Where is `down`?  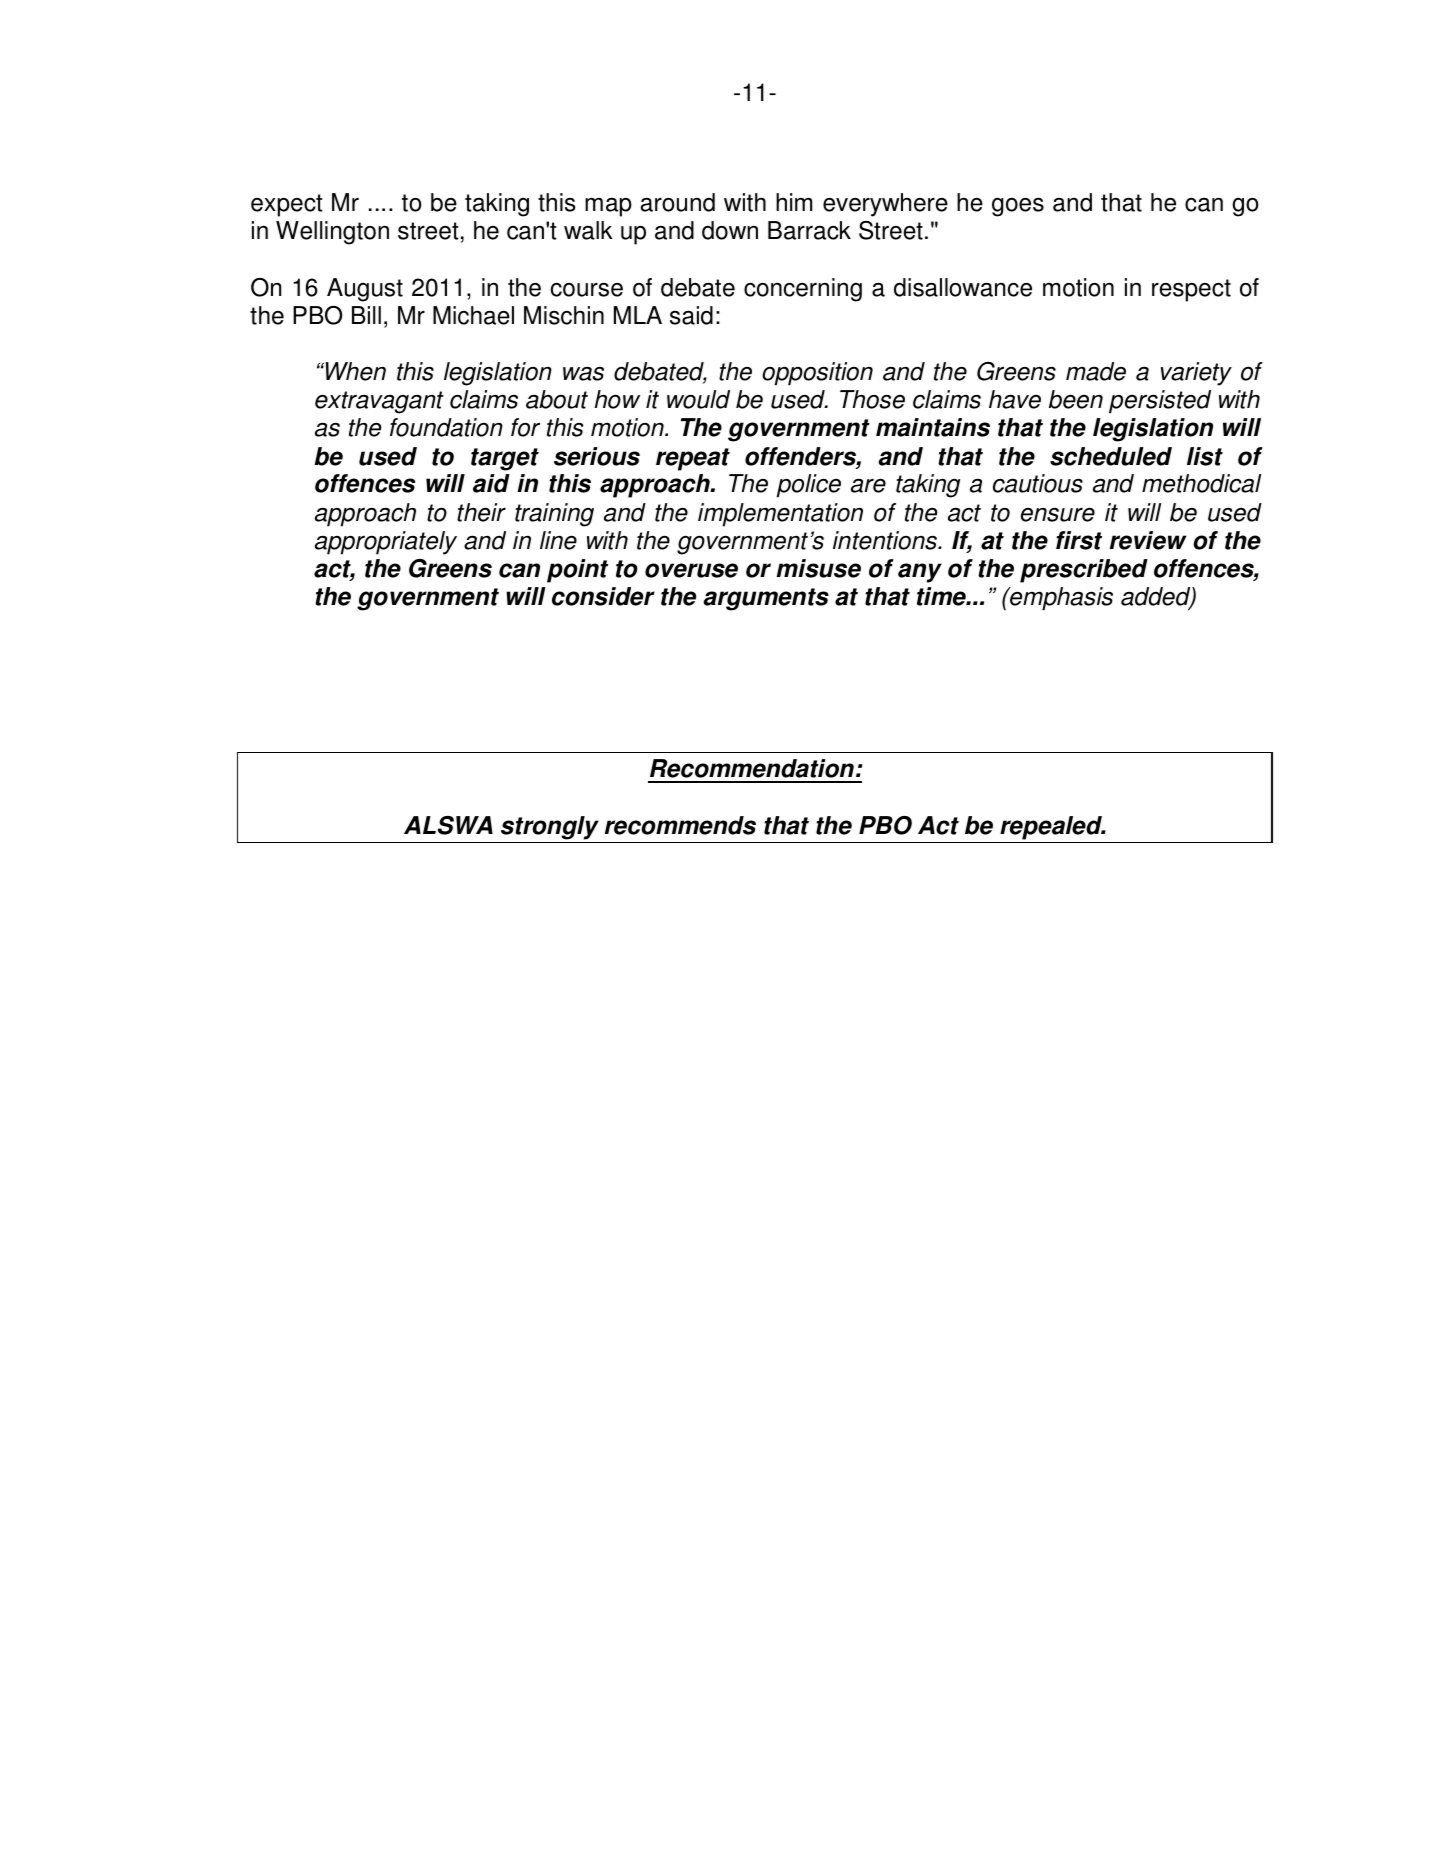 down is located at coordinates (730, 230).
